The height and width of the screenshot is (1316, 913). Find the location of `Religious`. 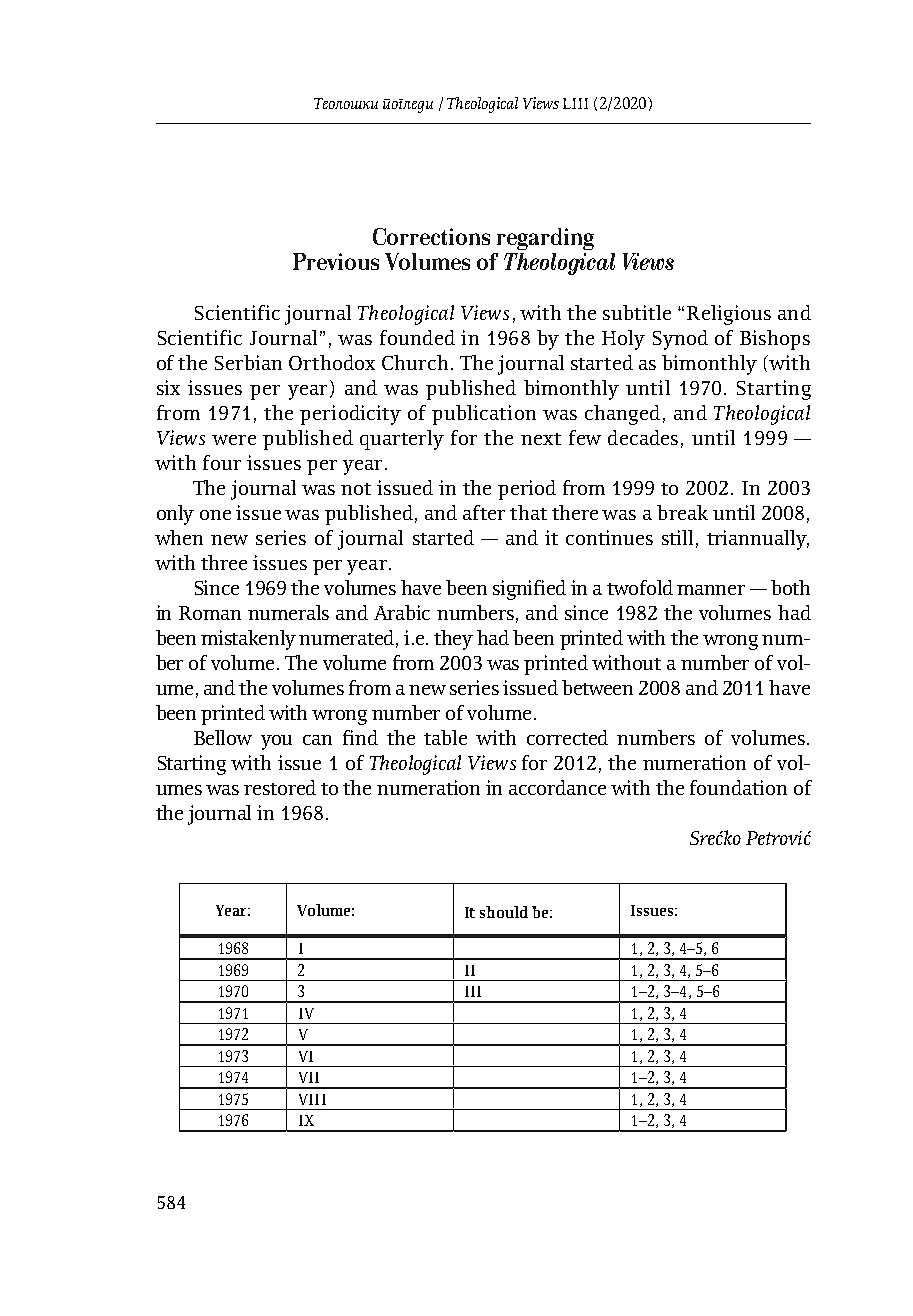

Religious is located at coordinates (729, 315).
